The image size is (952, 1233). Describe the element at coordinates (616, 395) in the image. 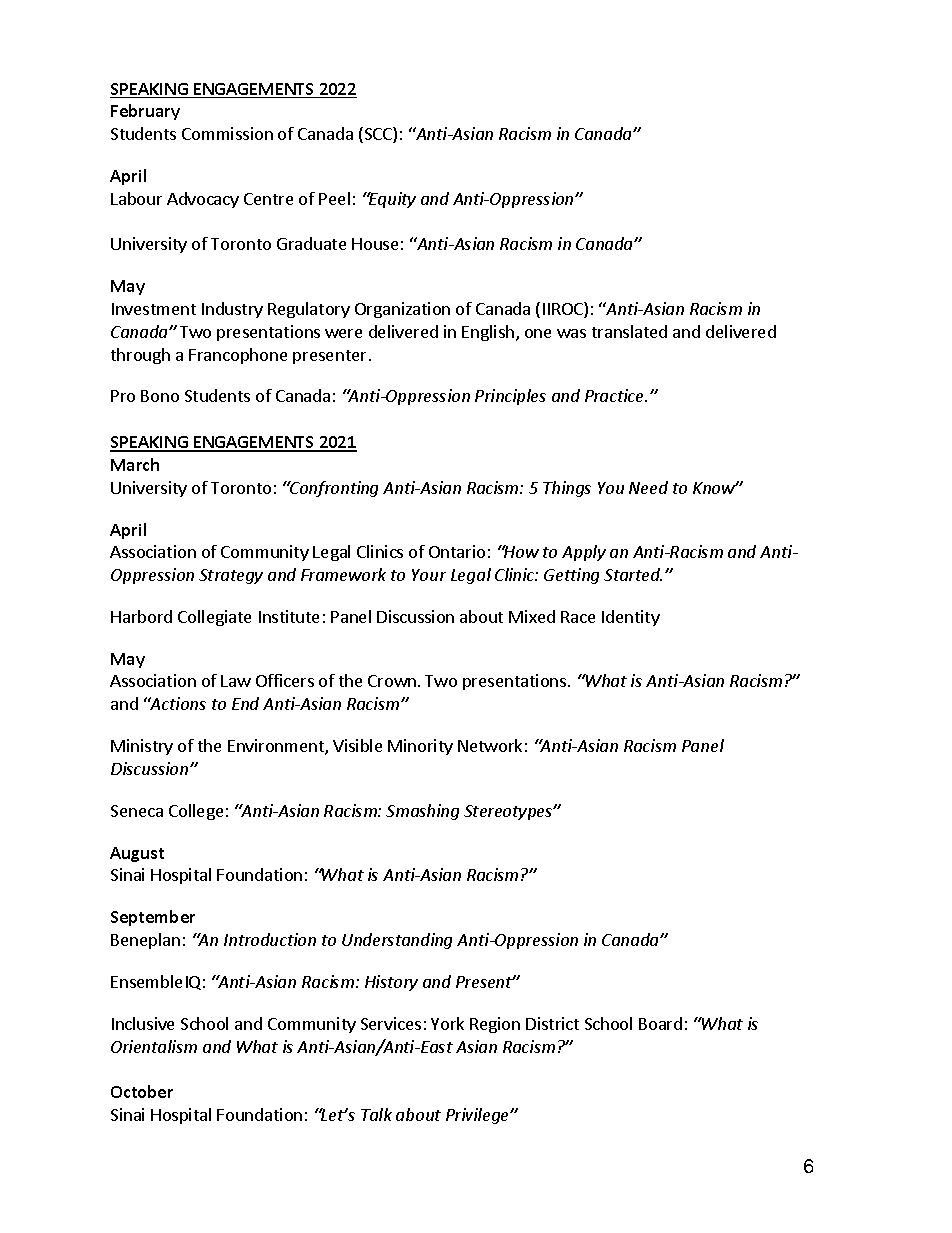

I see `Practice` at that location.
